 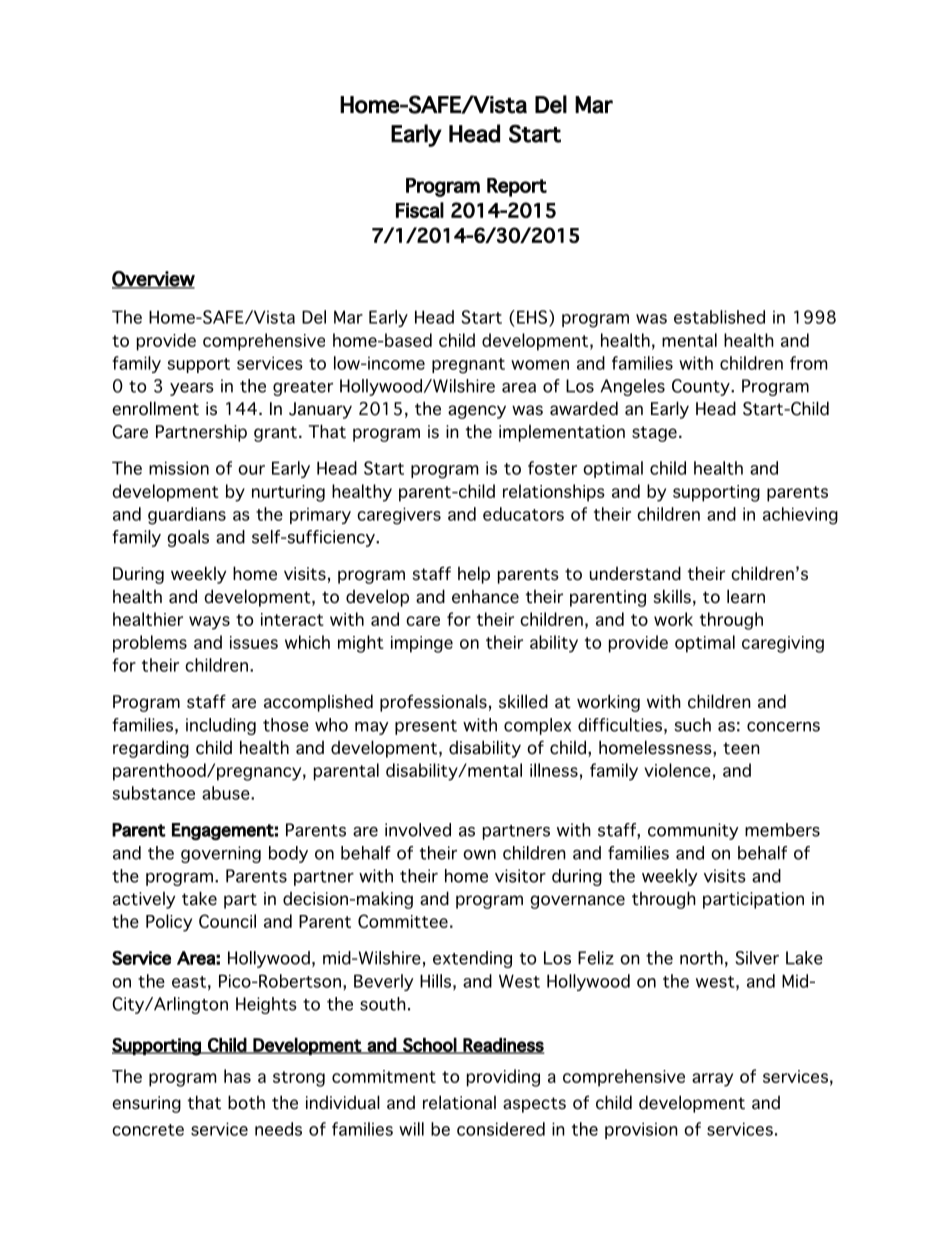 I want to click on impinge, so click(x=422, y=644).
